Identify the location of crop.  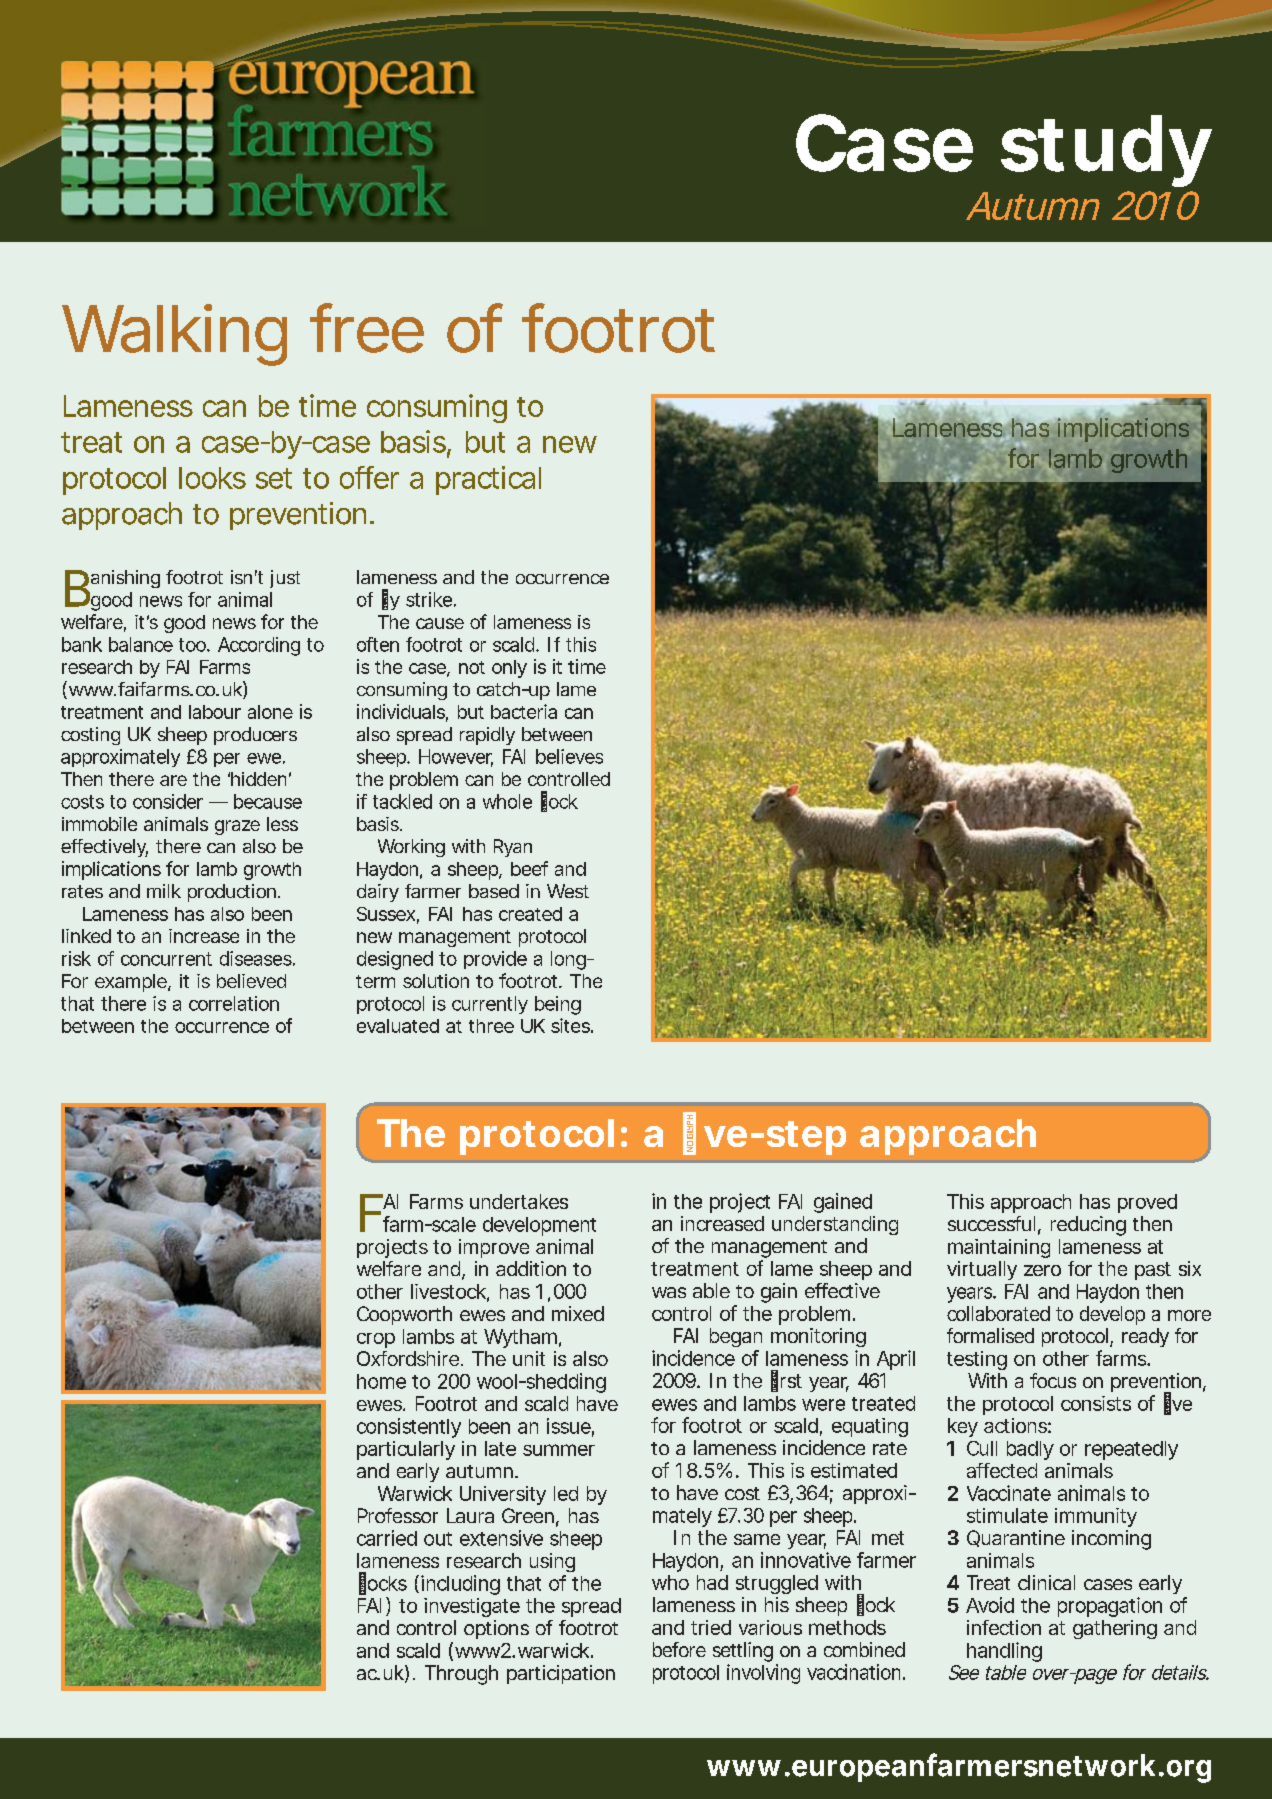
(376, 1340).
